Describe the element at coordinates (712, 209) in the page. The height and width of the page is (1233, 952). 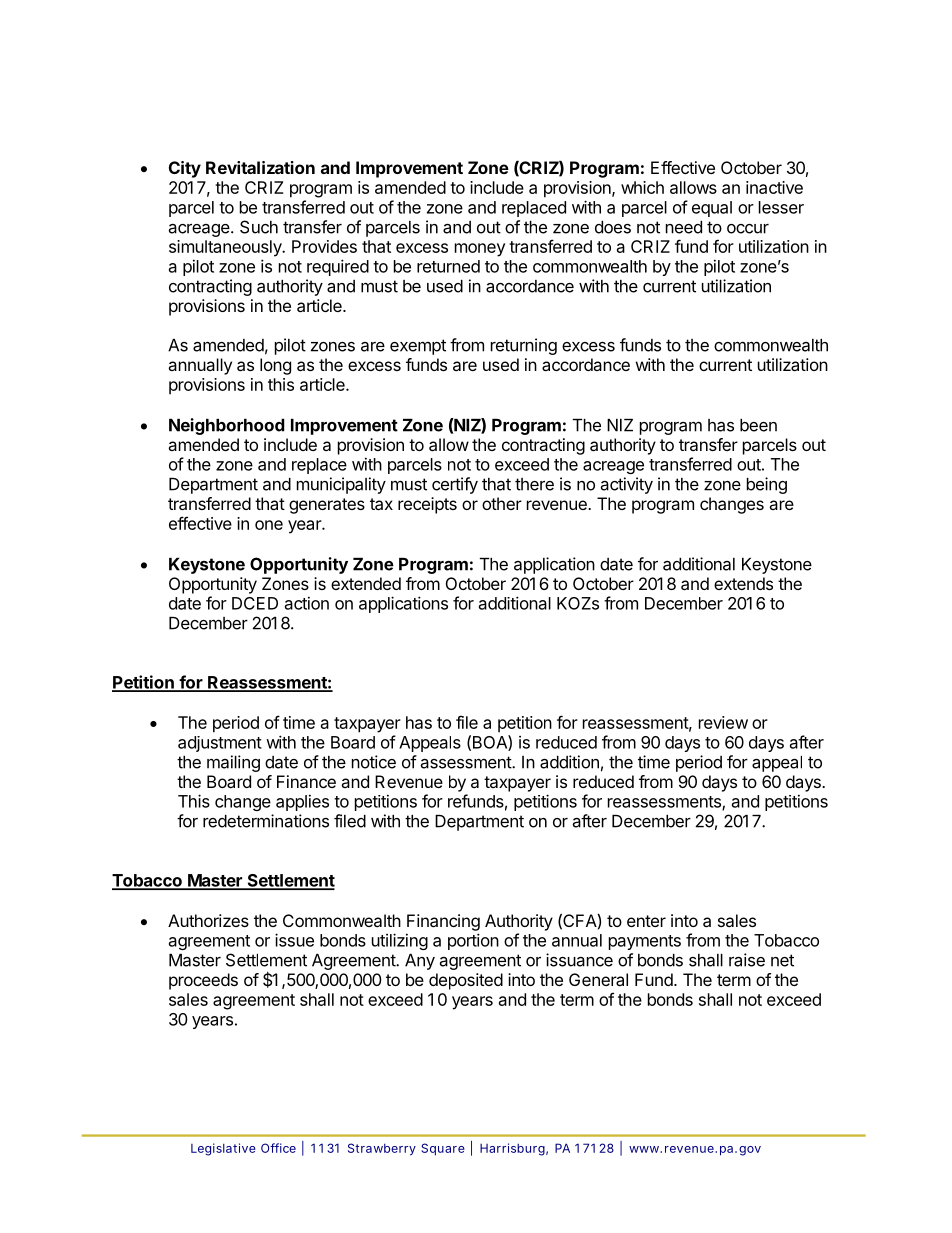
I see `equal` at that location.
